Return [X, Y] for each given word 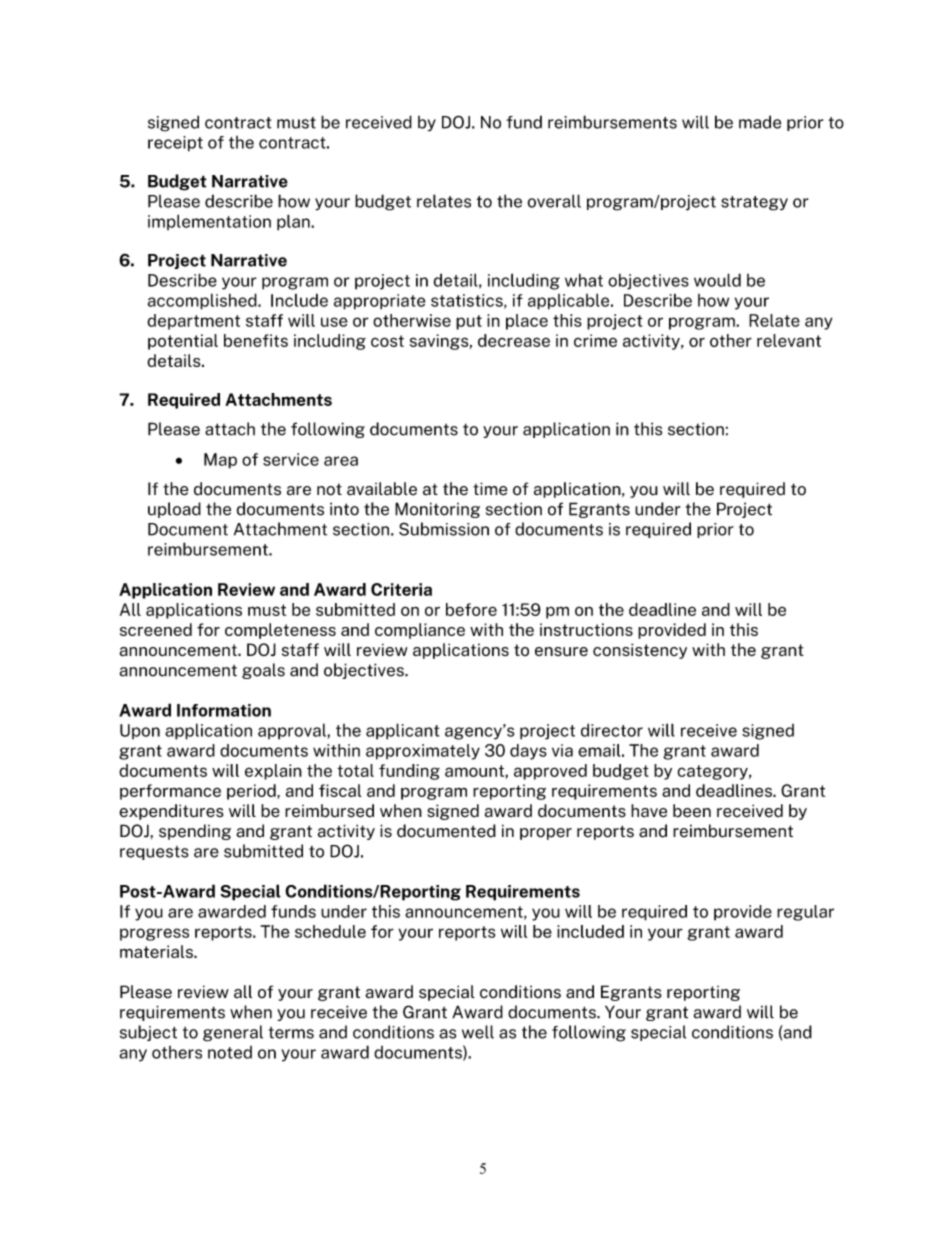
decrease [514, 340]
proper [546, 834]
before [471, 609]
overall [554, 201]
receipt [175, 144]
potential [183, 342]
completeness [280, 631]
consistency [640, 651]
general [233, 1033]
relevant [789, 340]
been [692, 811]
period [252, 792]
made [760, 122]
